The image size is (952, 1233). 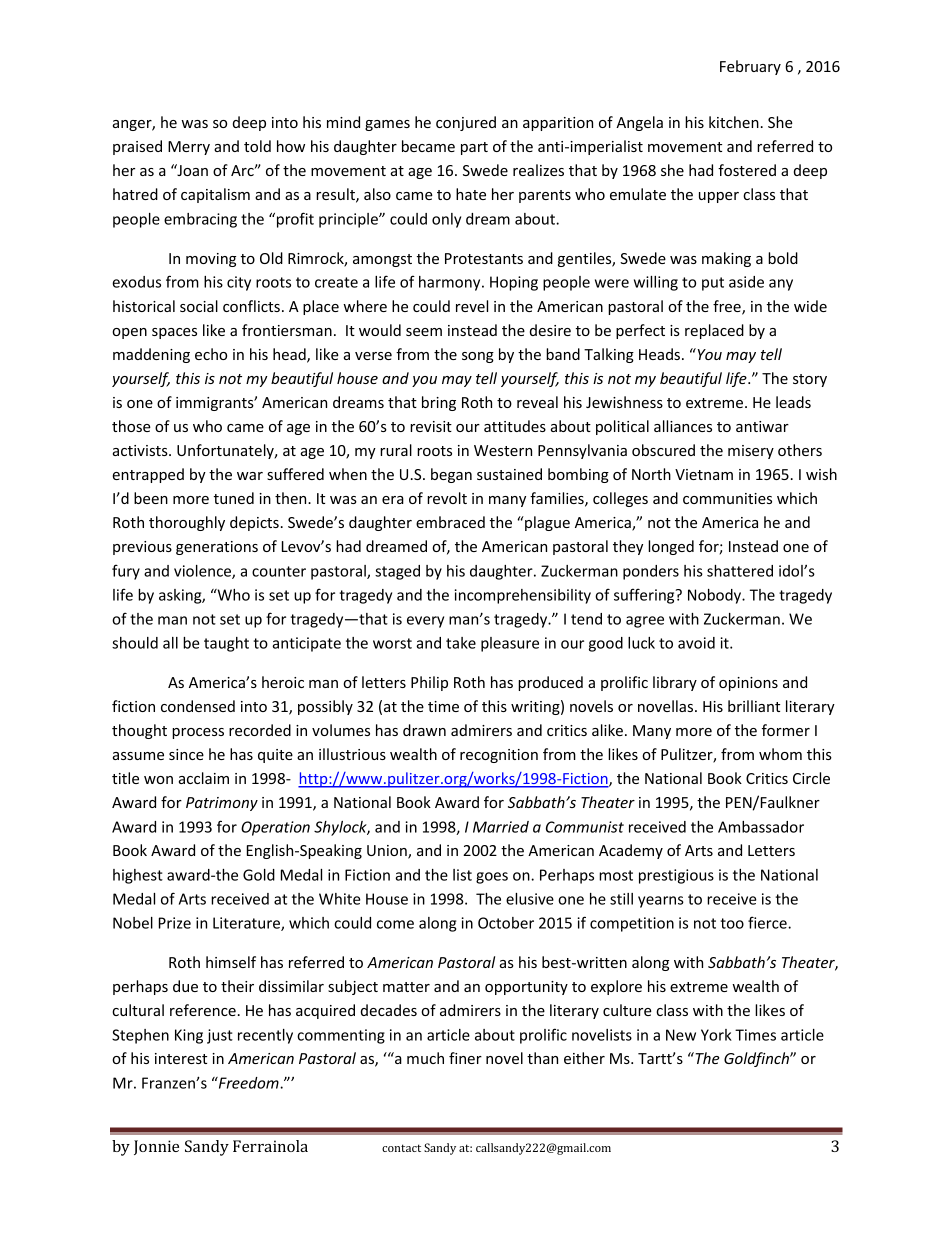 I want to click on finer, so click(x=465, y=1058).
